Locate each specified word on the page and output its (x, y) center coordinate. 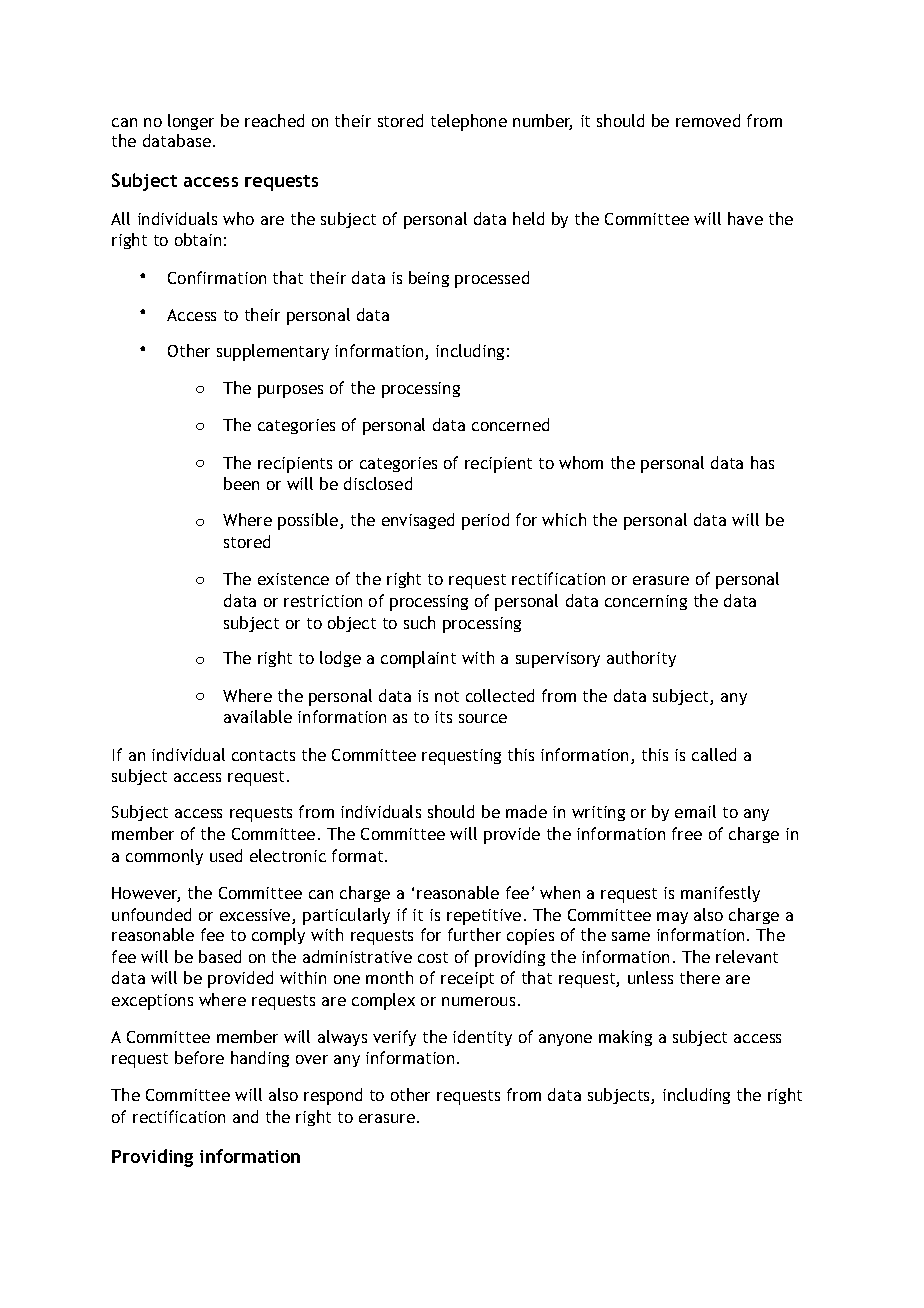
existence (293, 579)
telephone (469, 122)
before (199, 1057)
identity (482, 1038)
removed (708, 120)
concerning (646, 602)
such (419, 622)
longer (191, 122)
